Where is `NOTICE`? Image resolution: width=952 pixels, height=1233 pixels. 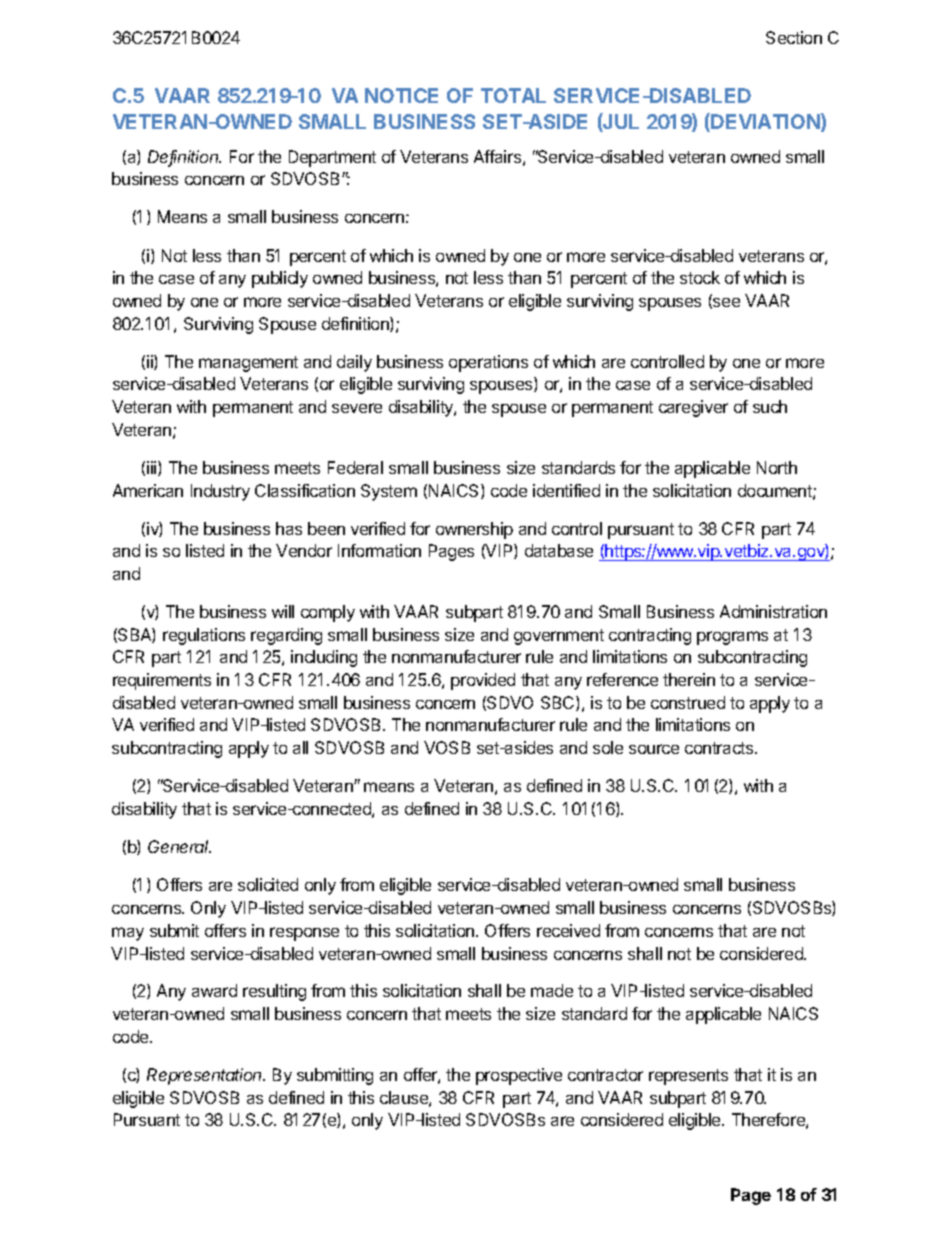
NOTICE is located at coordinates (401, 95).
